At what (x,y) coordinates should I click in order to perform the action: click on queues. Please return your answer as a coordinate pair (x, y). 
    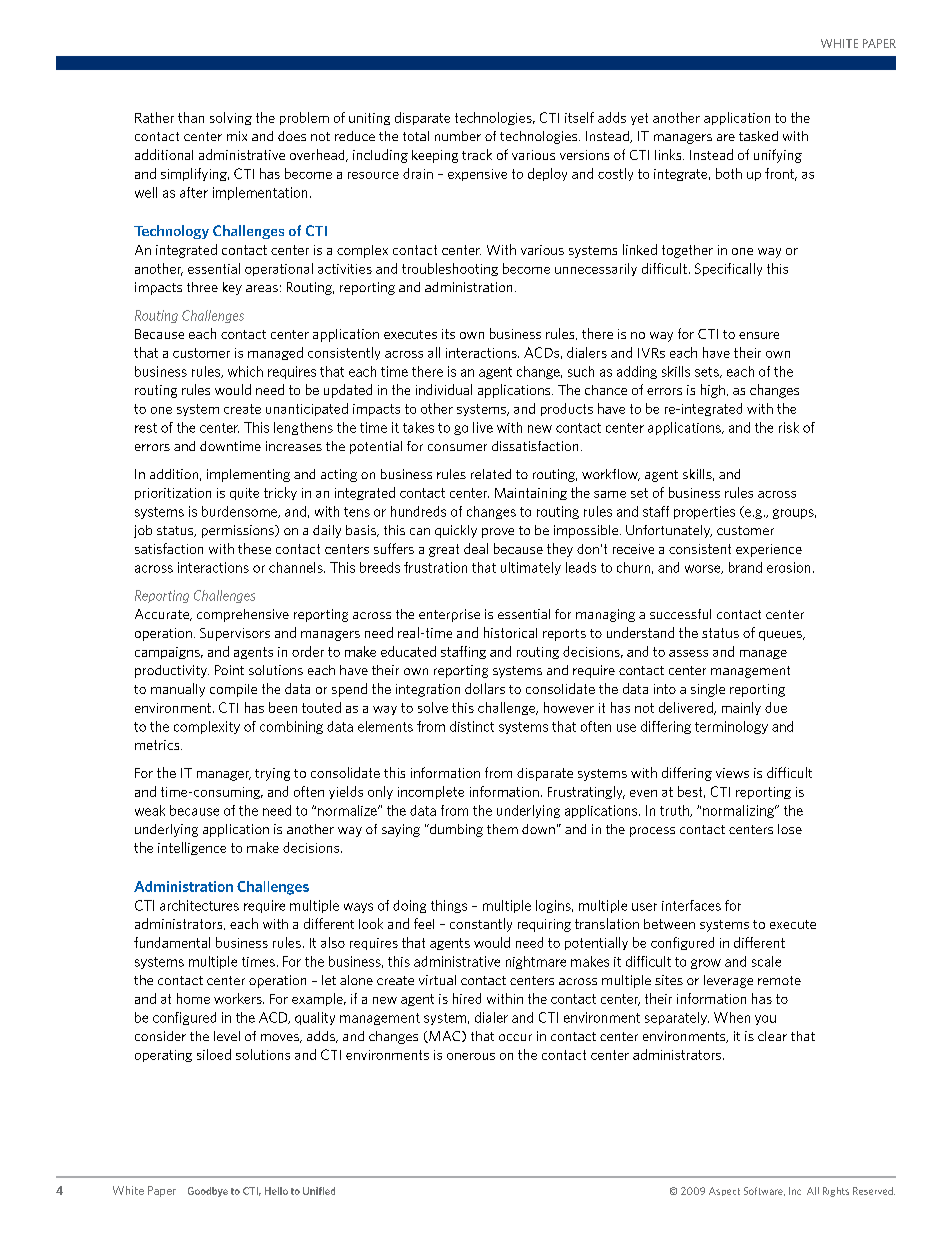
    Looking at the image, I should click on (781, 636).
